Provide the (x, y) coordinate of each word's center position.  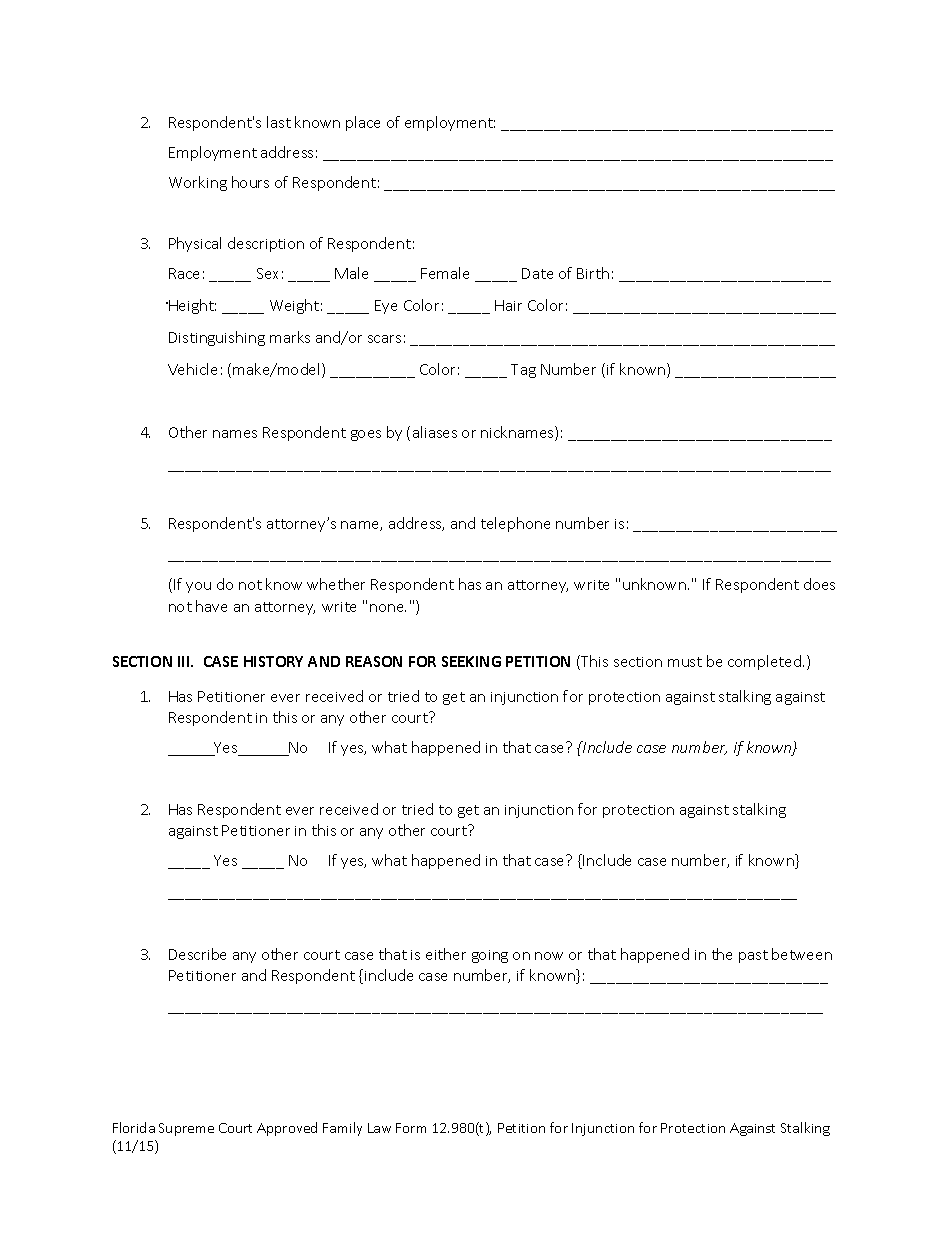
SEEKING (471, 661)
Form (411, 1128)
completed (764, 662)
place (363, 123)
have (211, 606)
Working (198, 183)
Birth (593, 273)
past (753, 956)
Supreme (186, 1129)
